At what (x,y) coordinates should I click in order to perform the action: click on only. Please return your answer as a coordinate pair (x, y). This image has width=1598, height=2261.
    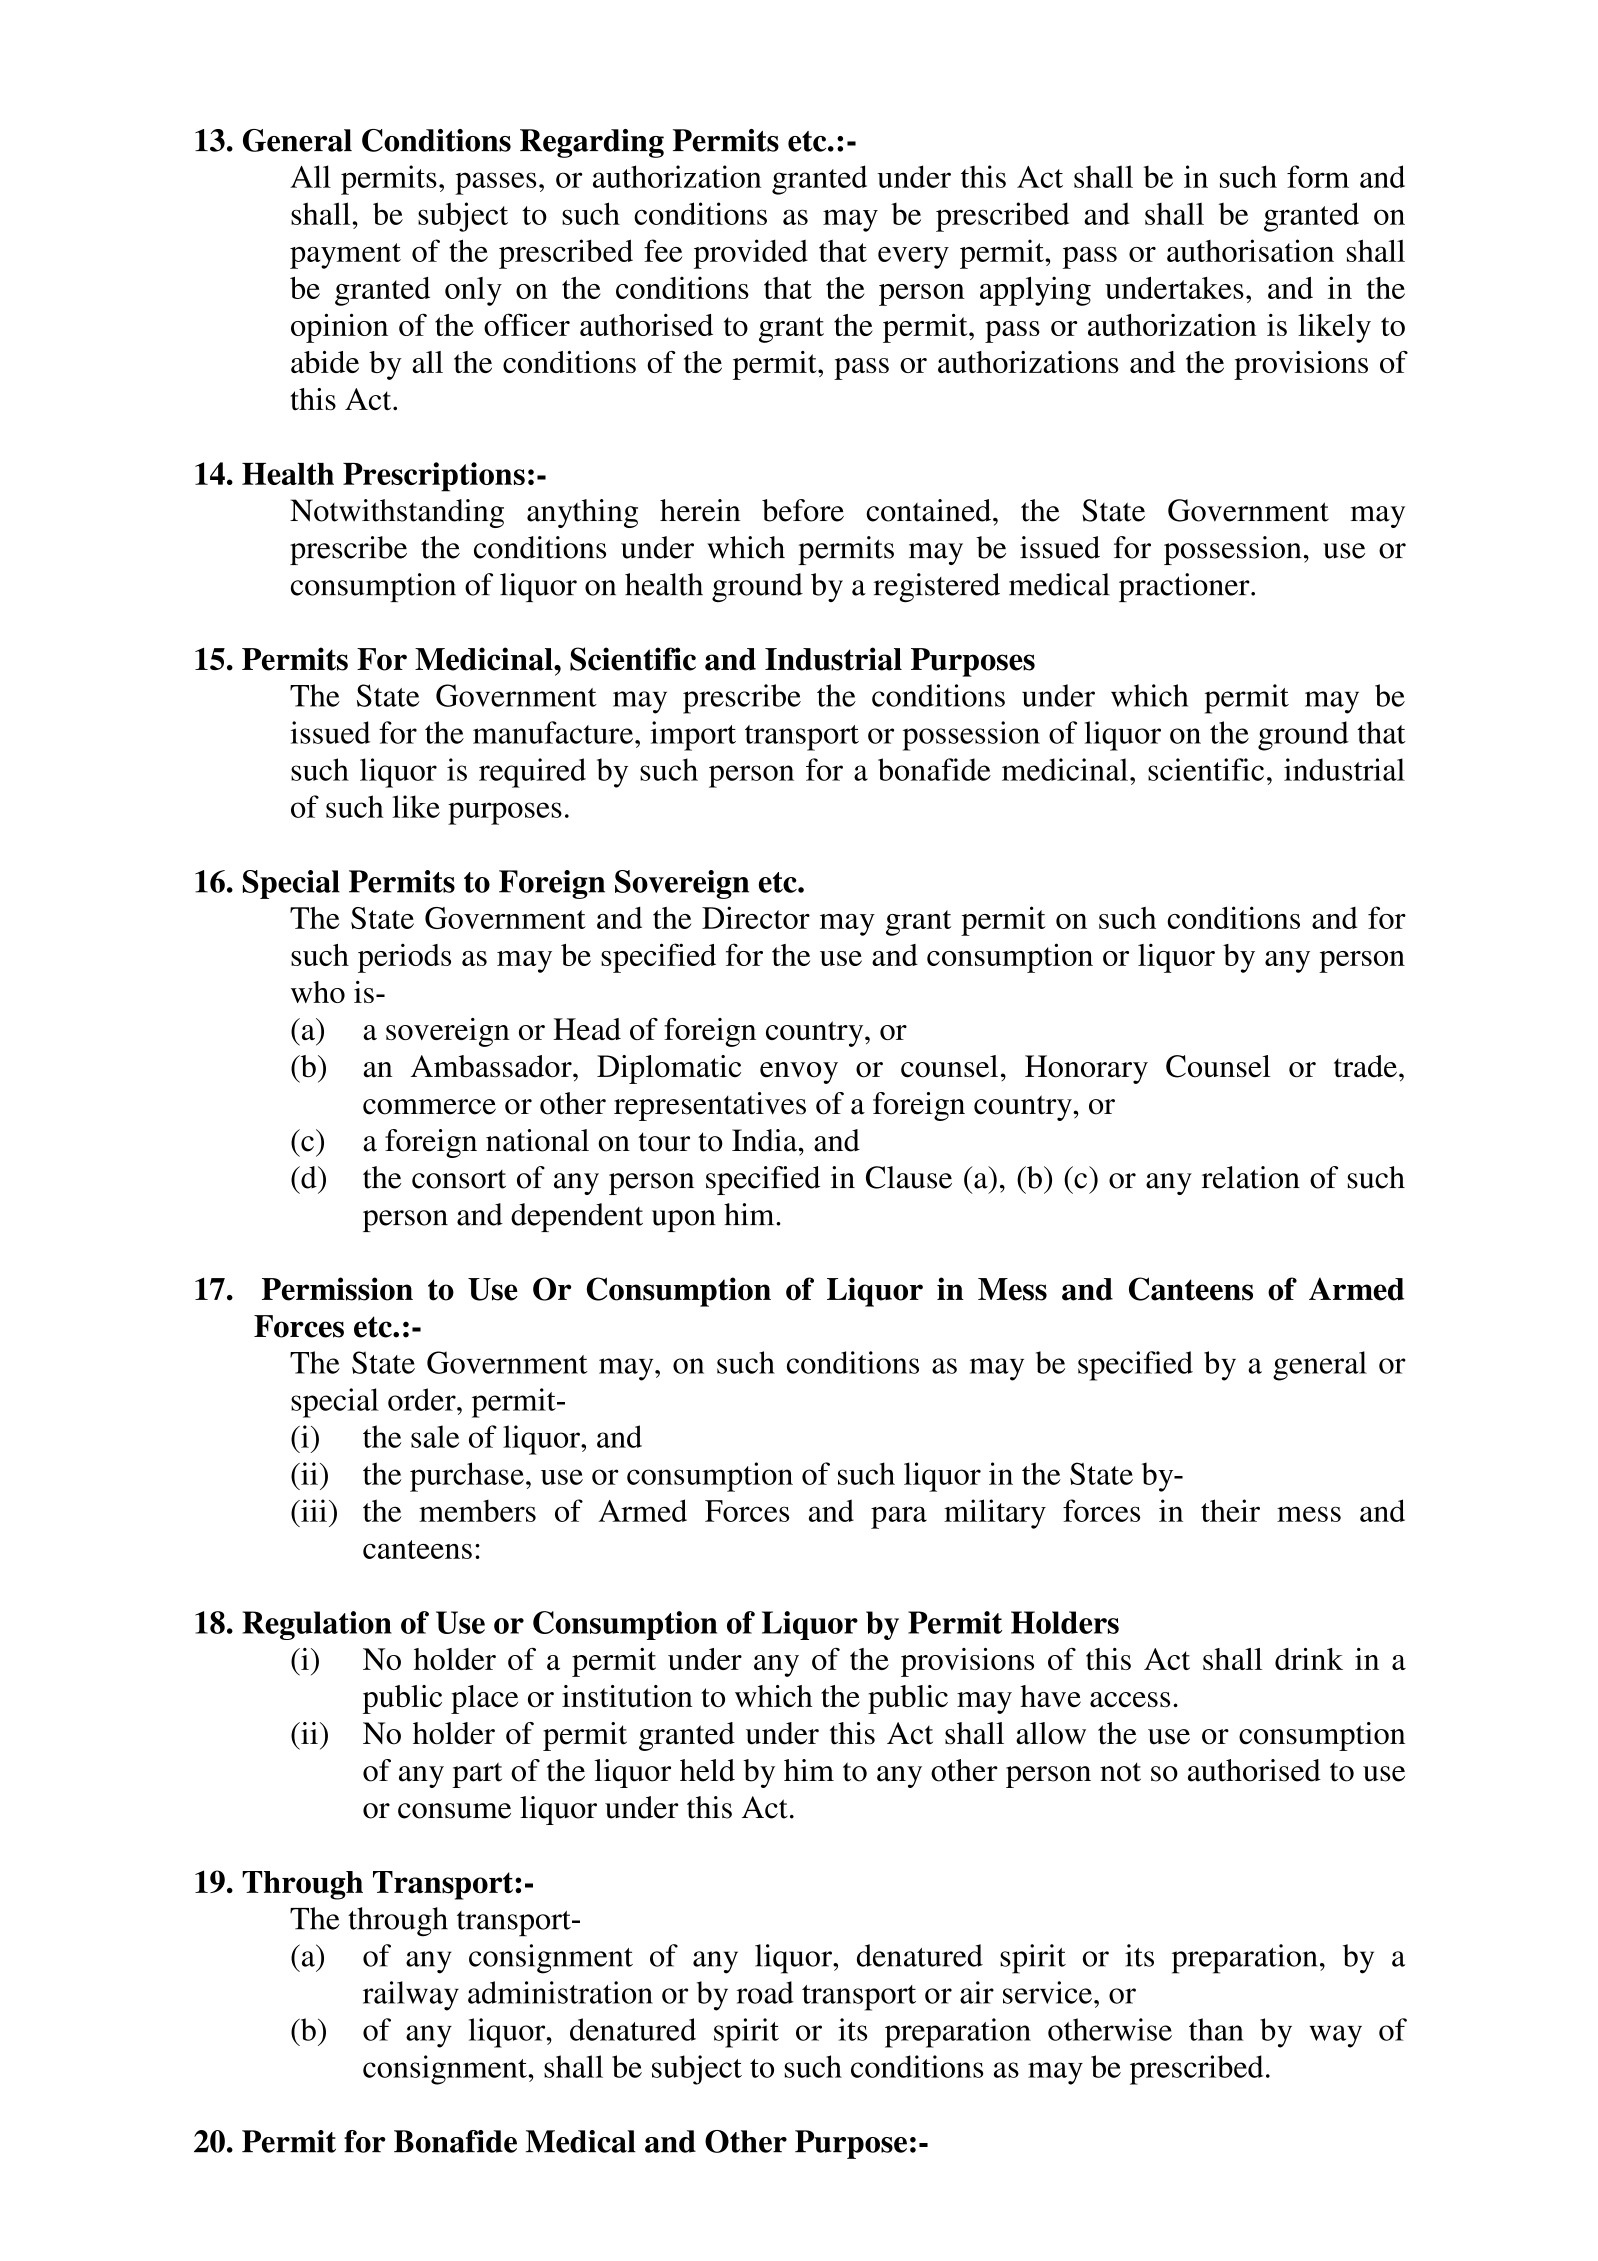
    Looking at the image, I should click on (473, 291).
